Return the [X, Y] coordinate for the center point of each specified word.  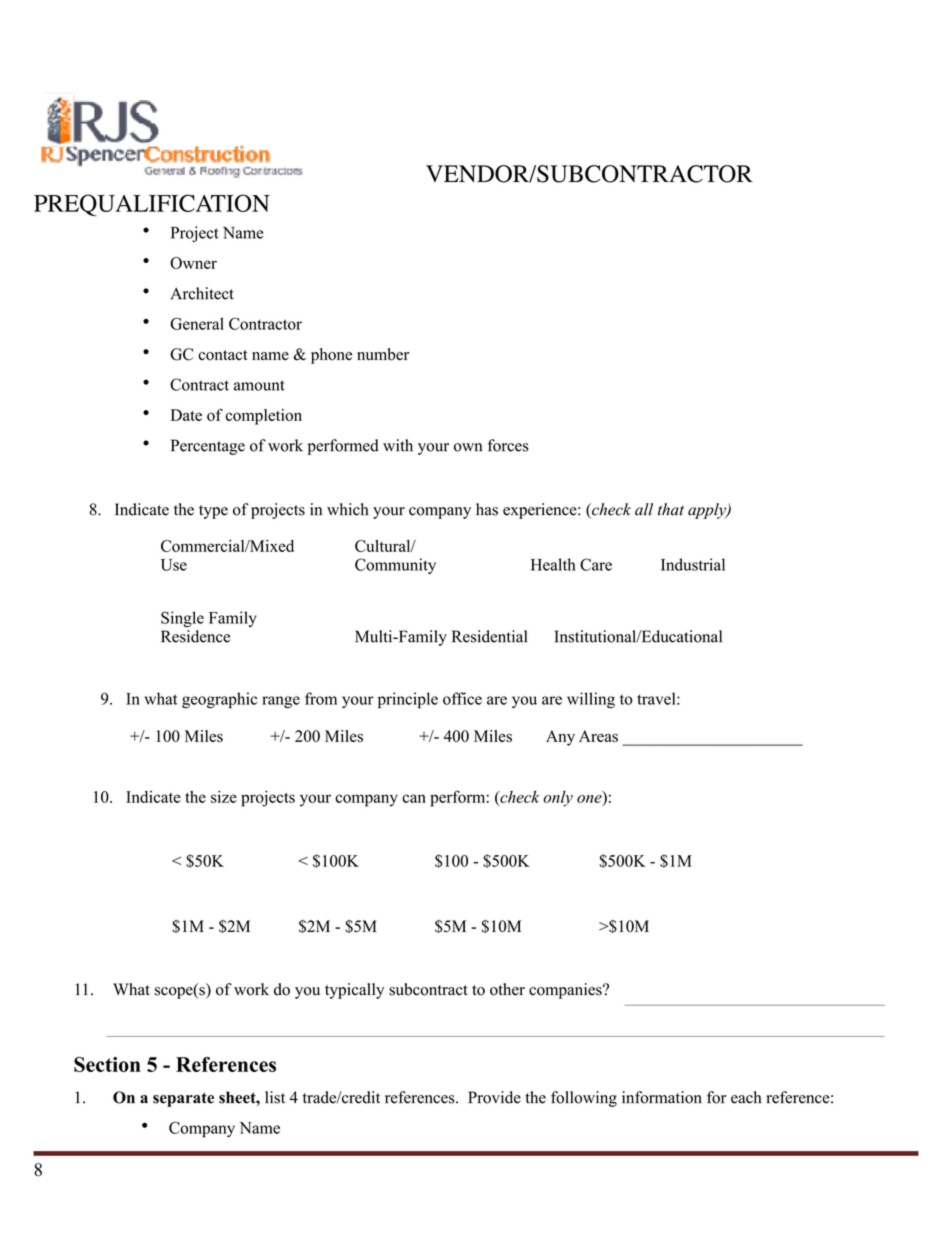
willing [591, 700]
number [383, 354]
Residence [195, 636]
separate [183, 1099]
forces [508, 445]
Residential [489, 636]
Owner [193, 263]
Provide [494, 1097]
